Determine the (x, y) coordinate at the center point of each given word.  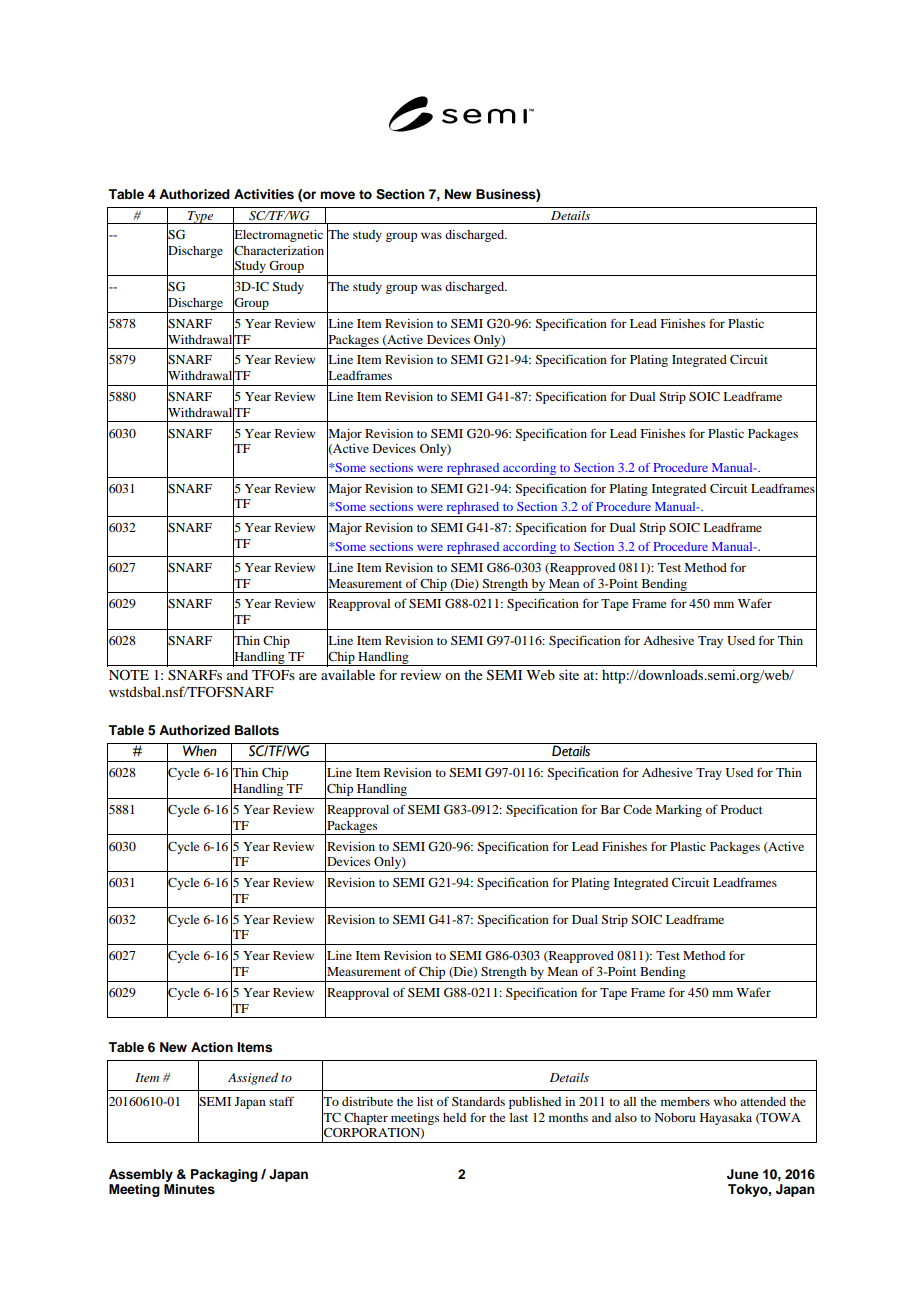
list (425, 1101)
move (337, 195)
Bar (610, 809)
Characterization (278, 250)
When (200, 751)
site (569, 674)
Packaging (224, 1175)
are (308, 676)
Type (200, 217)
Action (212, 1047)
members (685, 1101)
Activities (264, 194)
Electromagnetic (278, 235)
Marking (678, 811)
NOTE (129, 675)
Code (637, 809)
